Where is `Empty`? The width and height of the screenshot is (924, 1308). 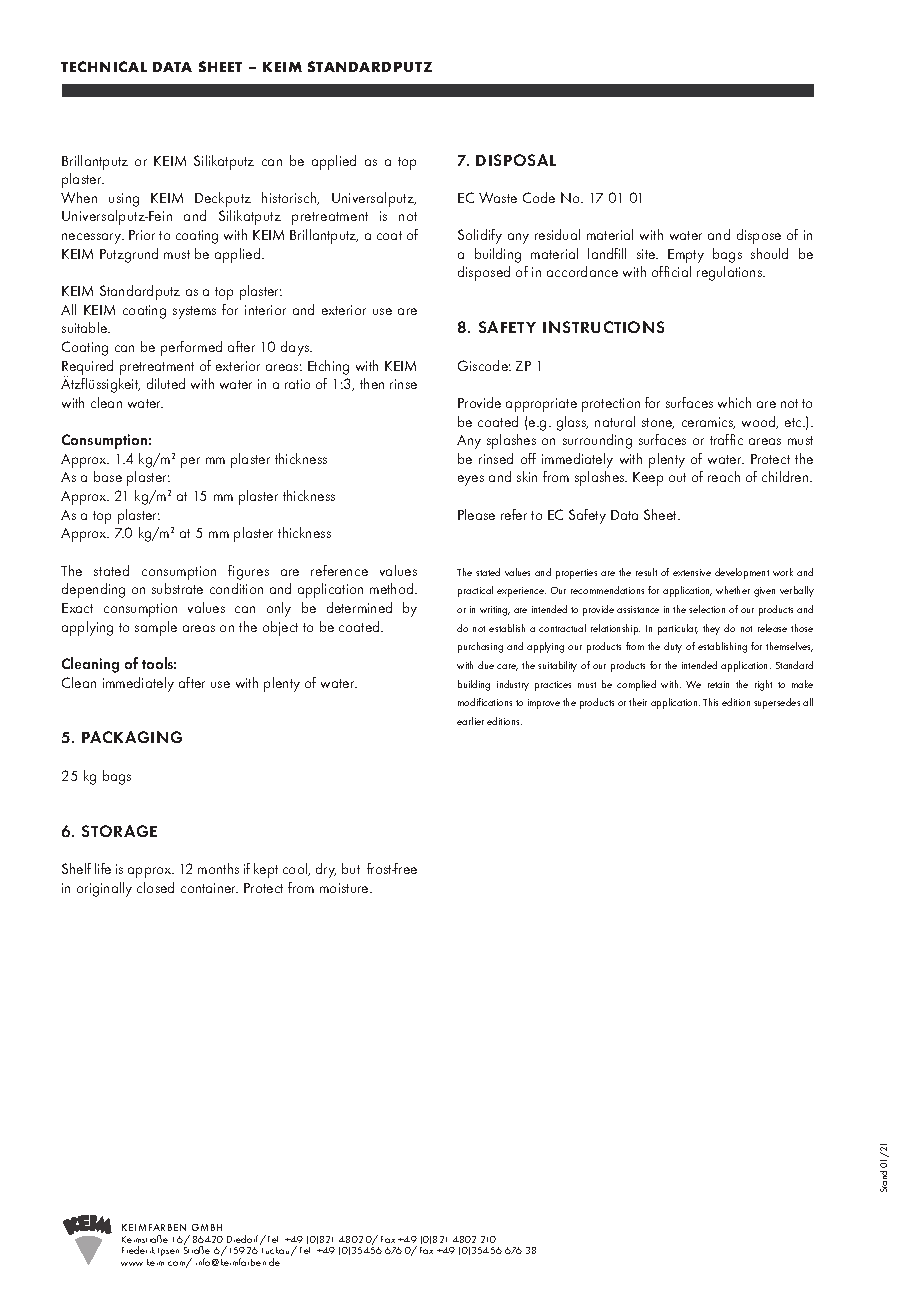 Empty is located at coordinates (686, 256).
